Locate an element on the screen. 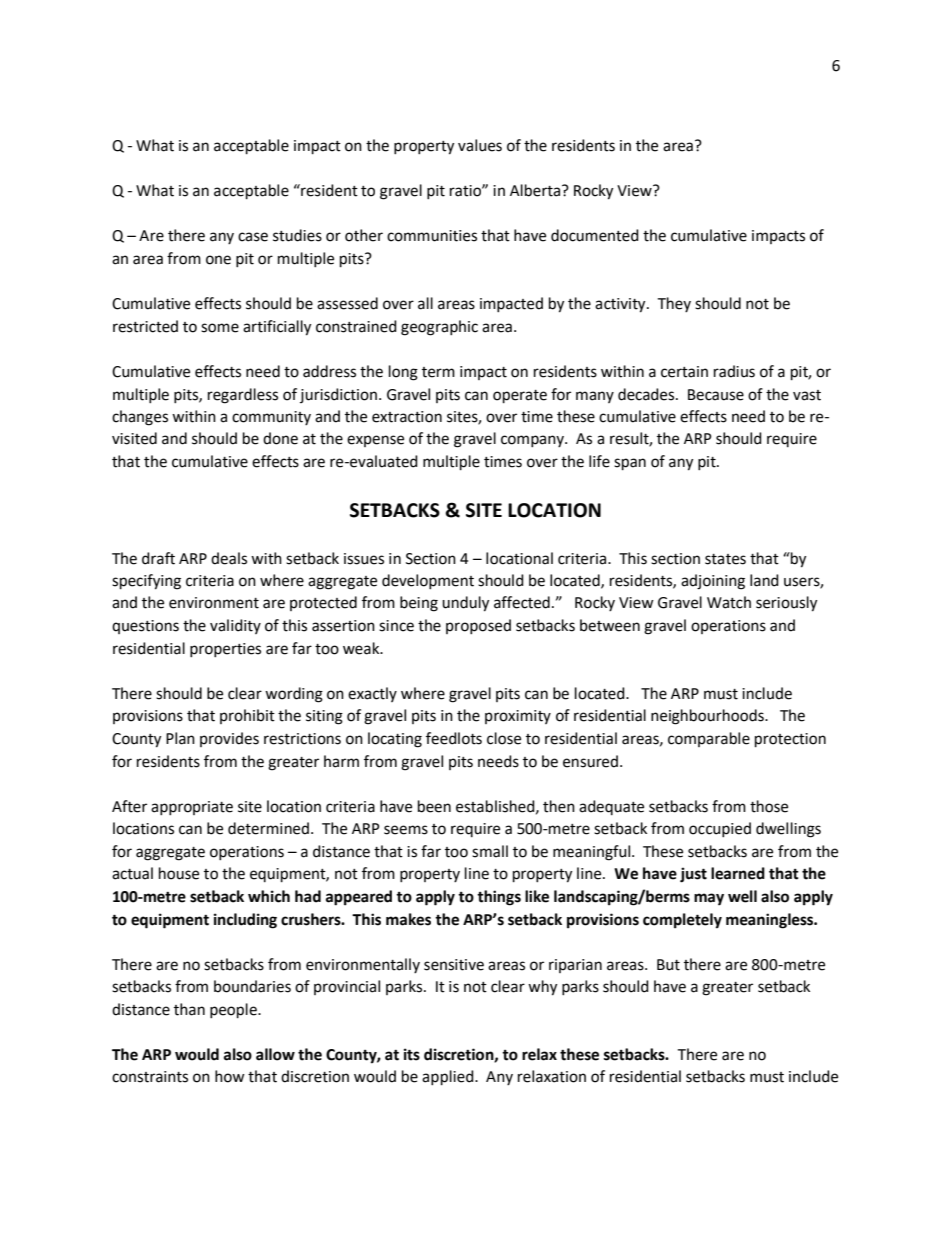 This screenshot has height=1233, width=952. done is located at coordinates (280, 438).
